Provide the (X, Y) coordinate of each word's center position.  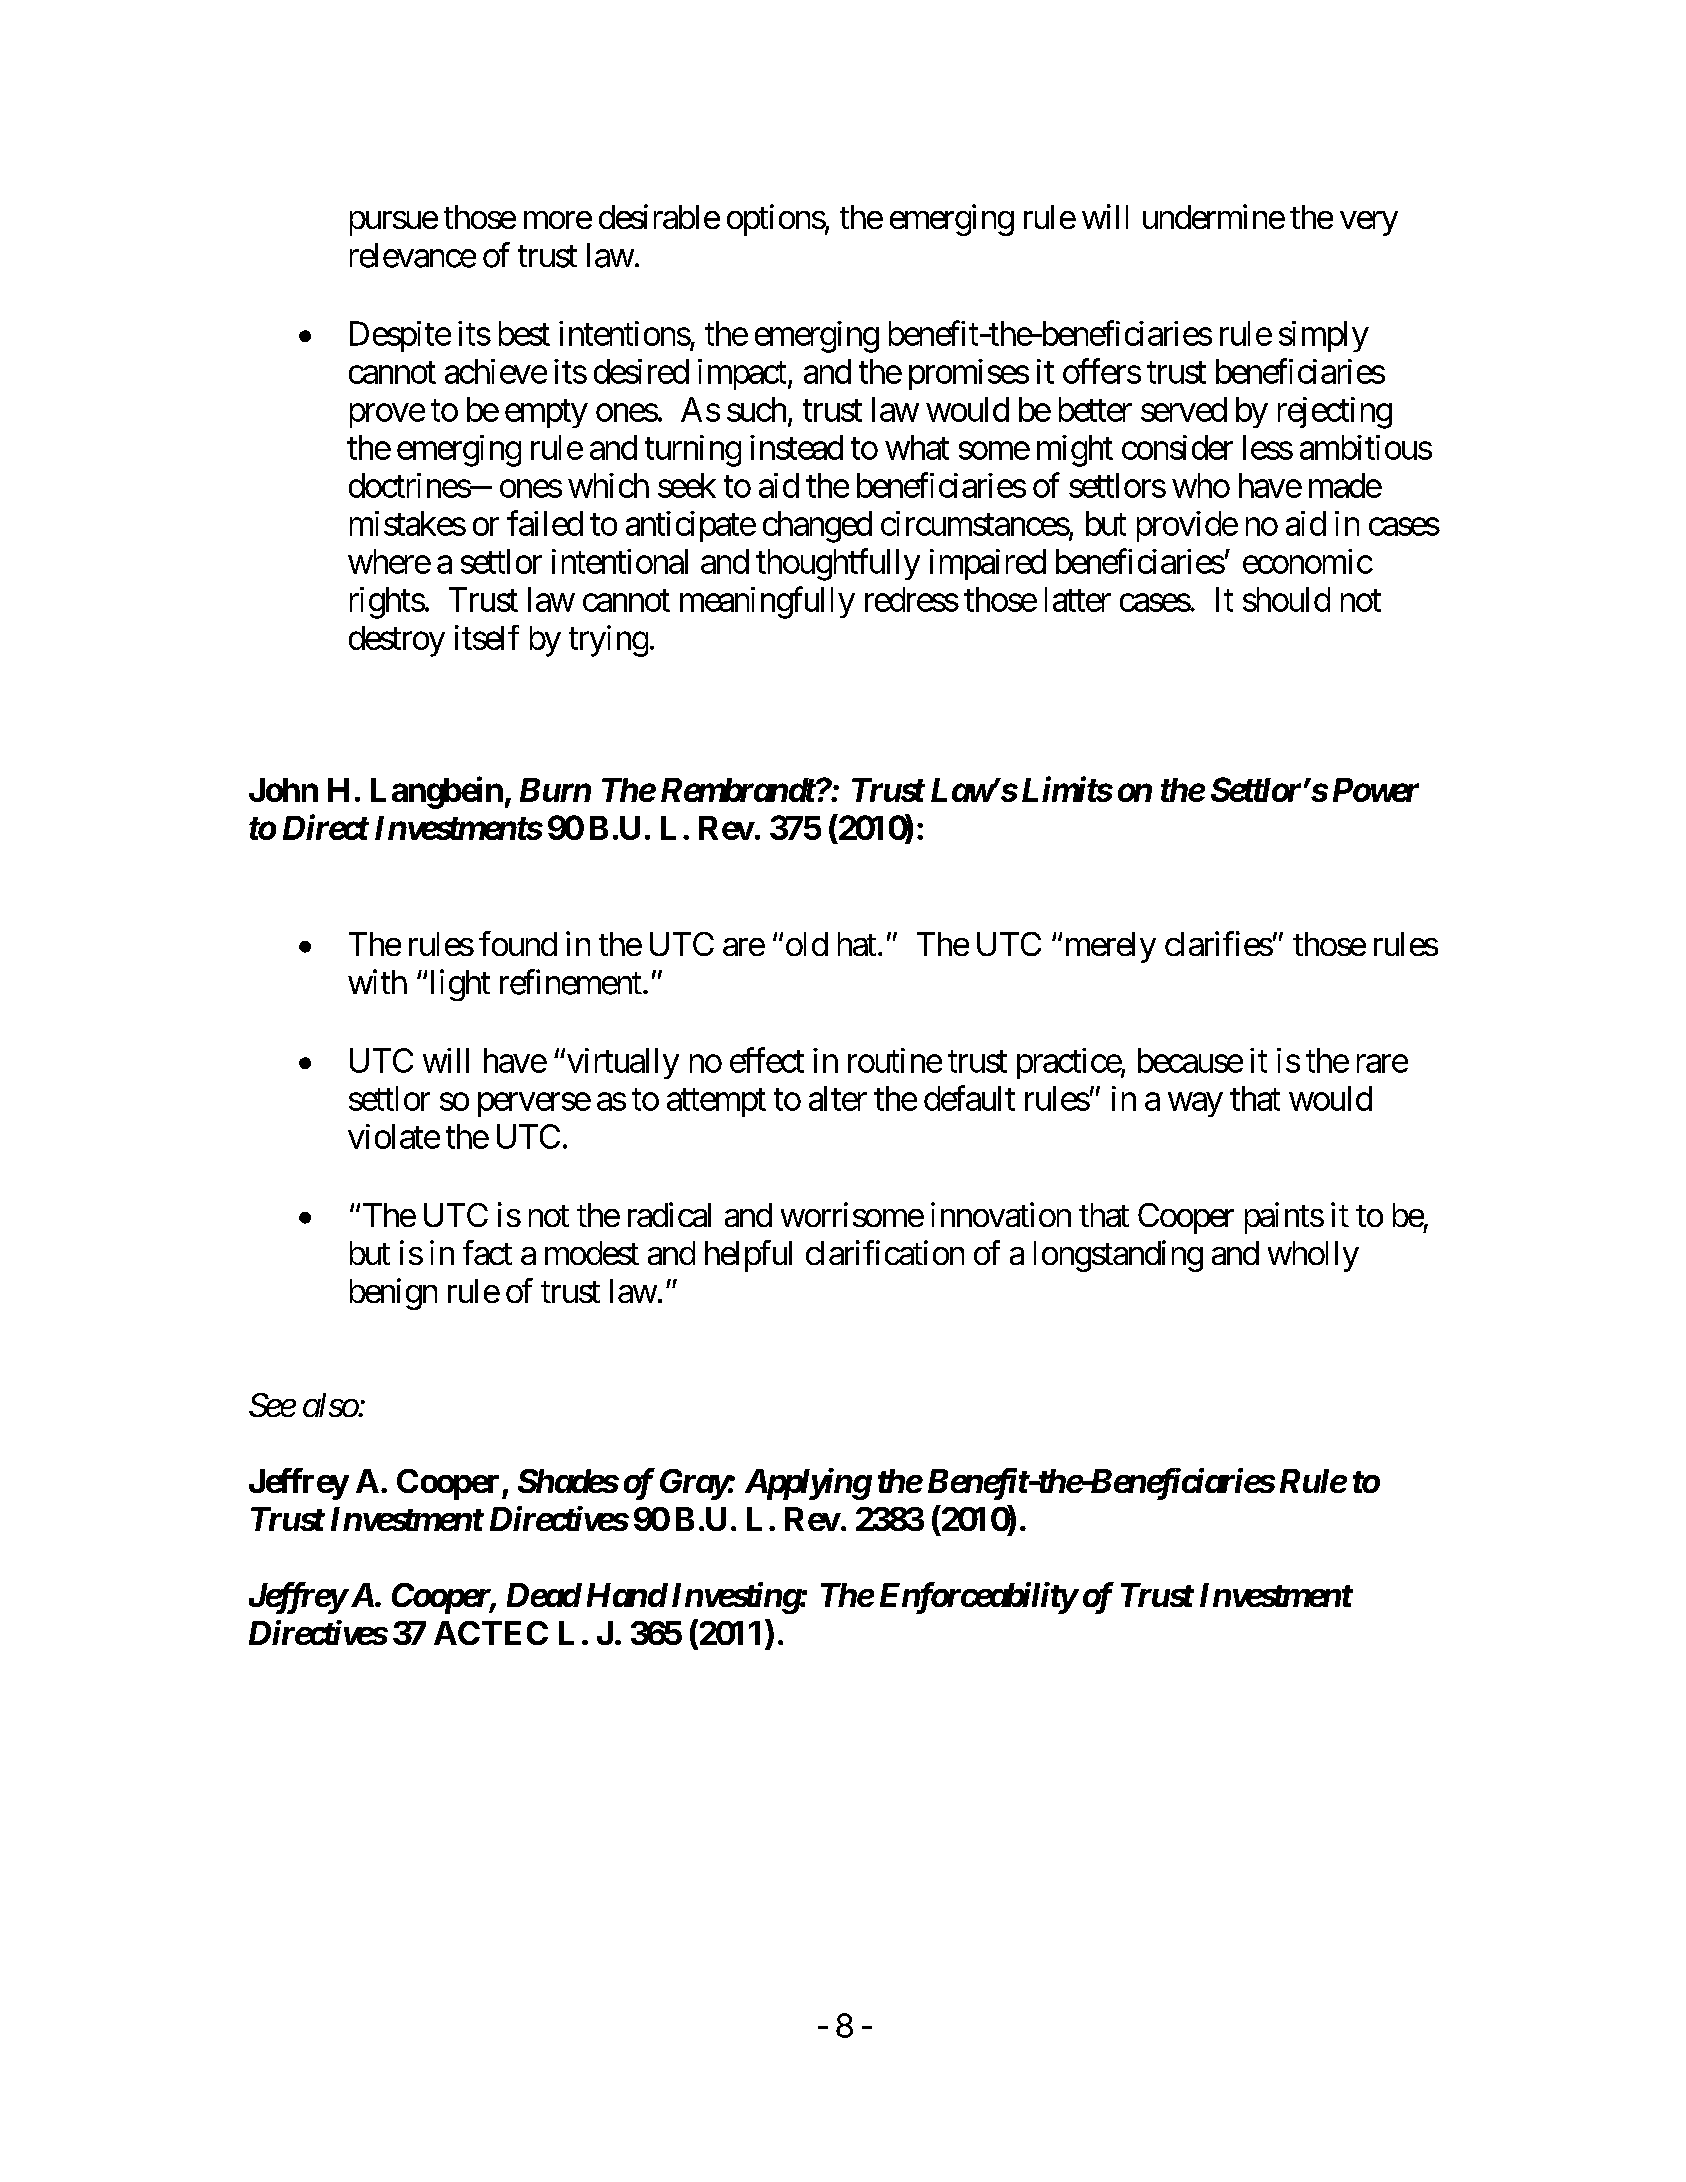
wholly (1313, 1256)
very (1369, 223)
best (524, 333)
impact (742, 374)
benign (393, 1294)
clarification (885, 1252)
